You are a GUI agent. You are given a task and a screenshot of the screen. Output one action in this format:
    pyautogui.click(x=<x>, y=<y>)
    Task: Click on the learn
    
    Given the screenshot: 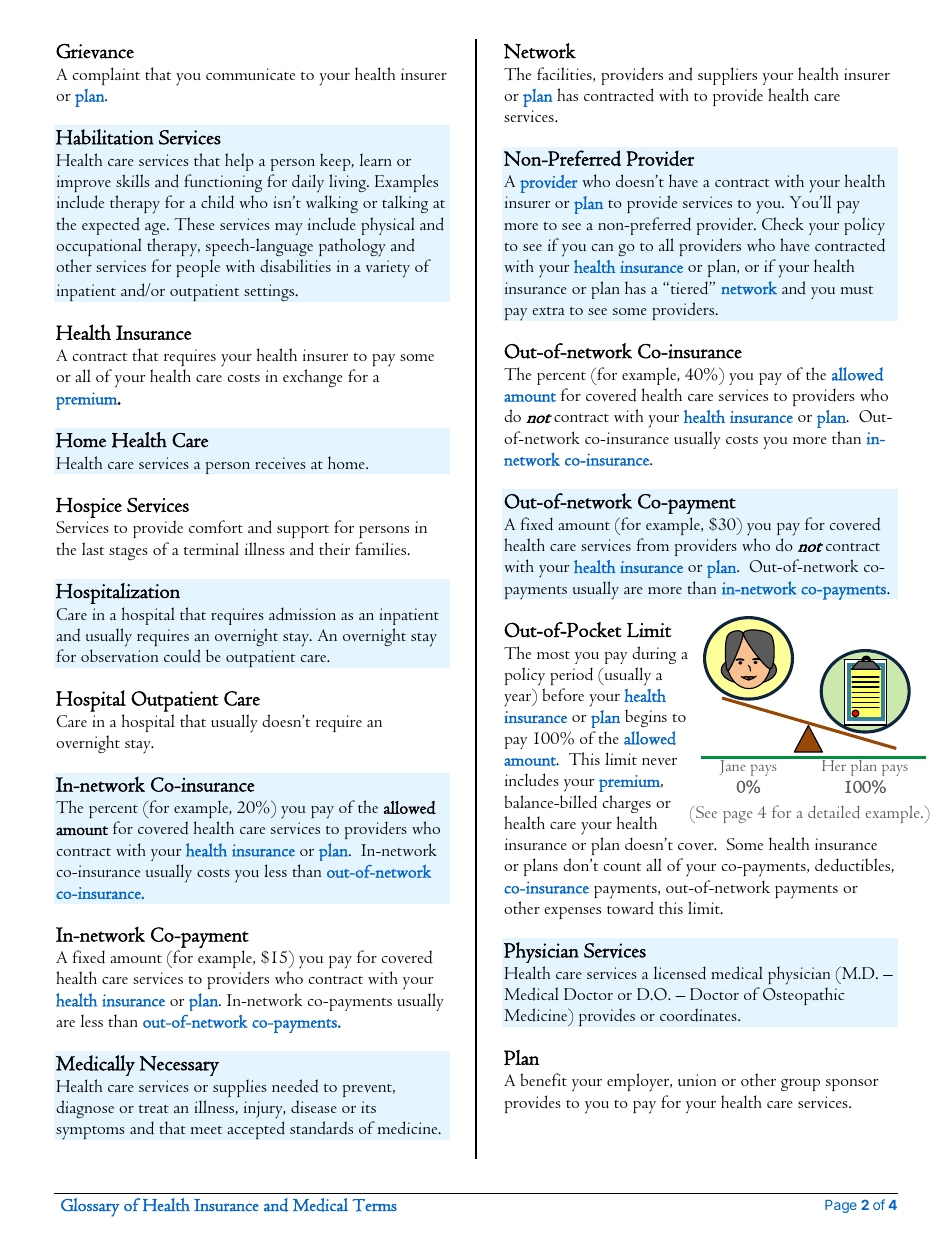 What is the action you would take?
    pyautogui.click(x=376, y=159)
